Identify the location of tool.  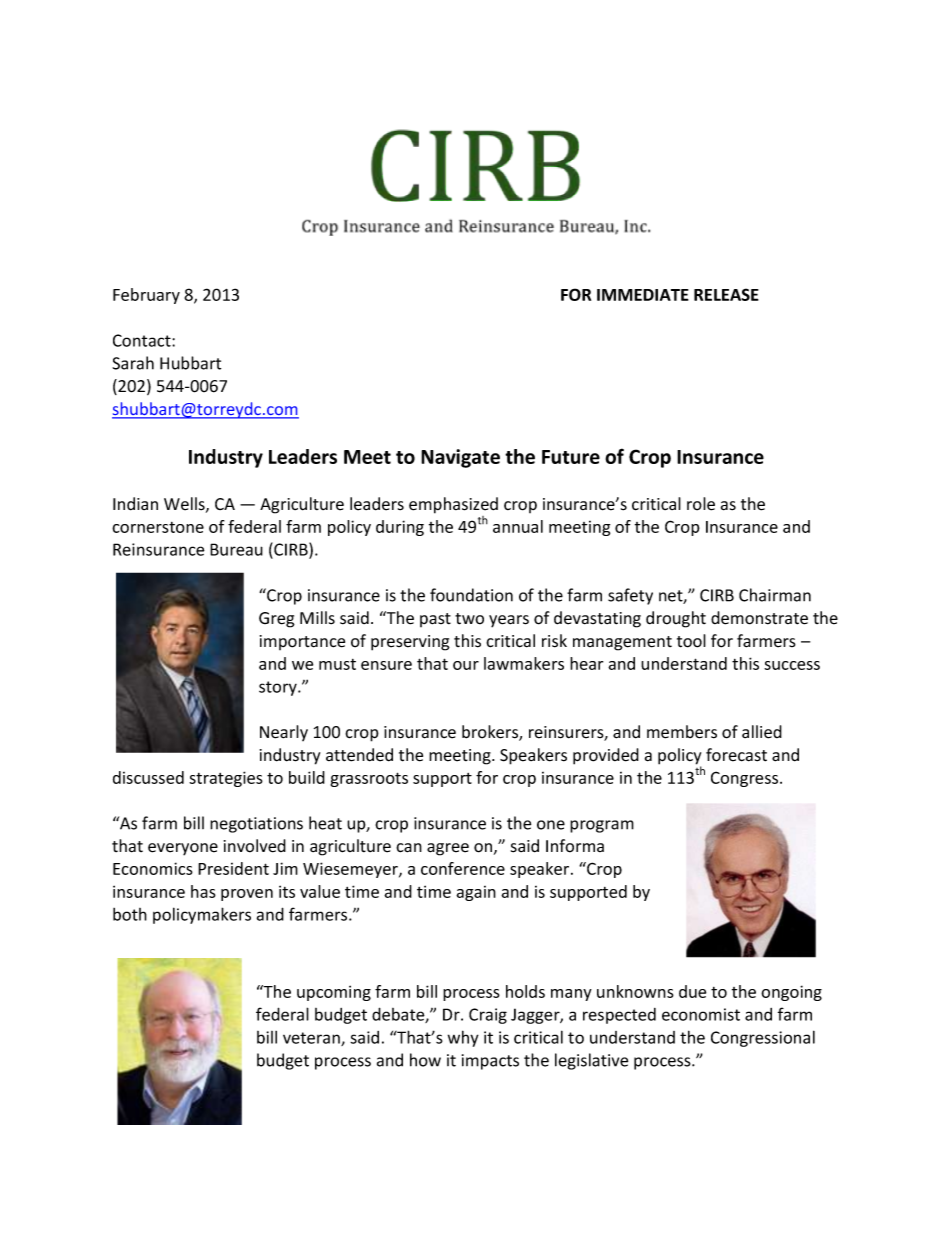
(691, 641).
